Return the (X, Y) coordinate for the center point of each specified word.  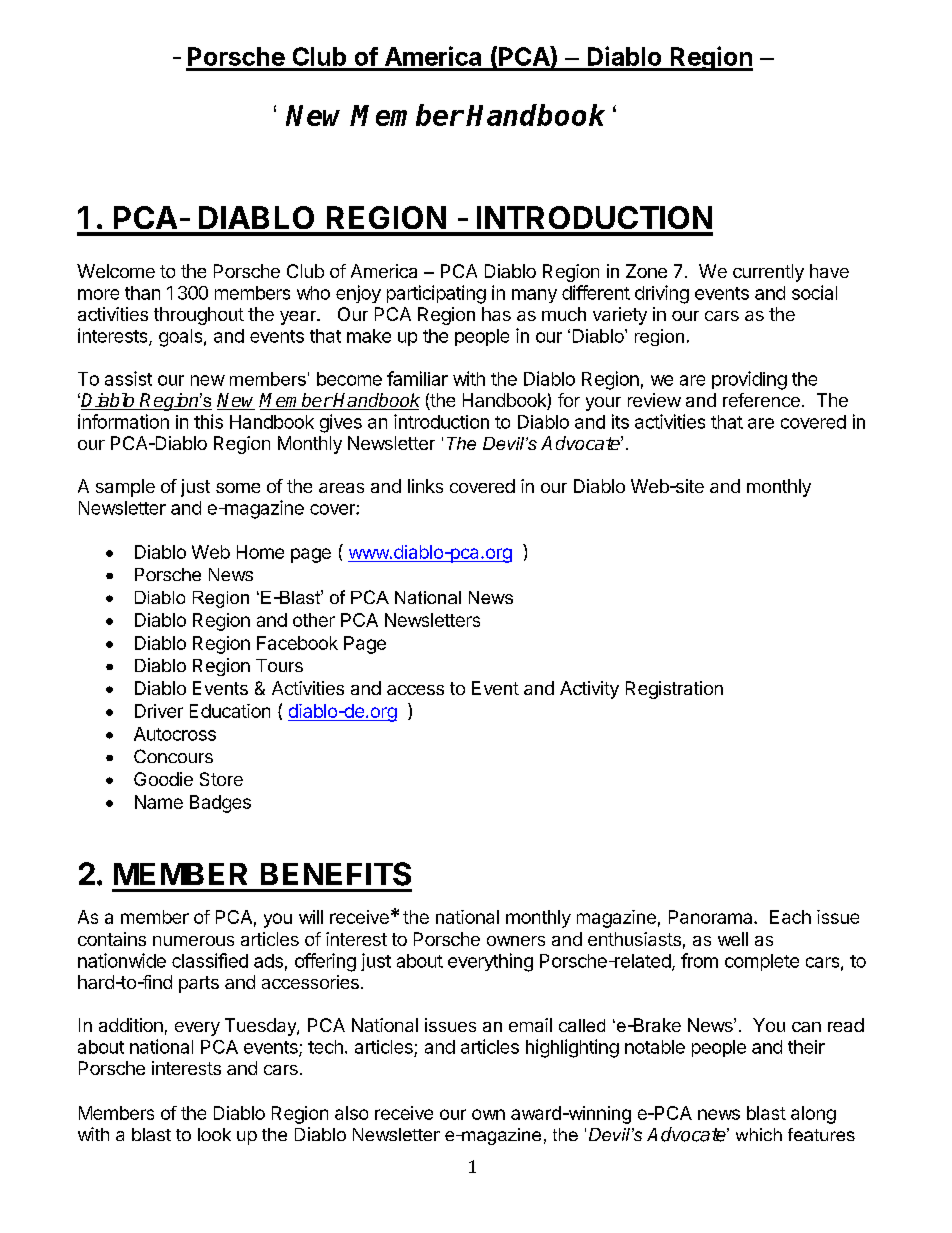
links (425, 486)
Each (790, 917)
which (759, 1134)
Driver (159, 711)
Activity (589, 690)
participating (436, 294)
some (238, 488)
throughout (199, 316)
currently (768, 273)
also (351, 1113)
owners (516, 941)
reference (761, 400)
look (214, 1134)
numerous (193, 941)
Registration (674, 690)
